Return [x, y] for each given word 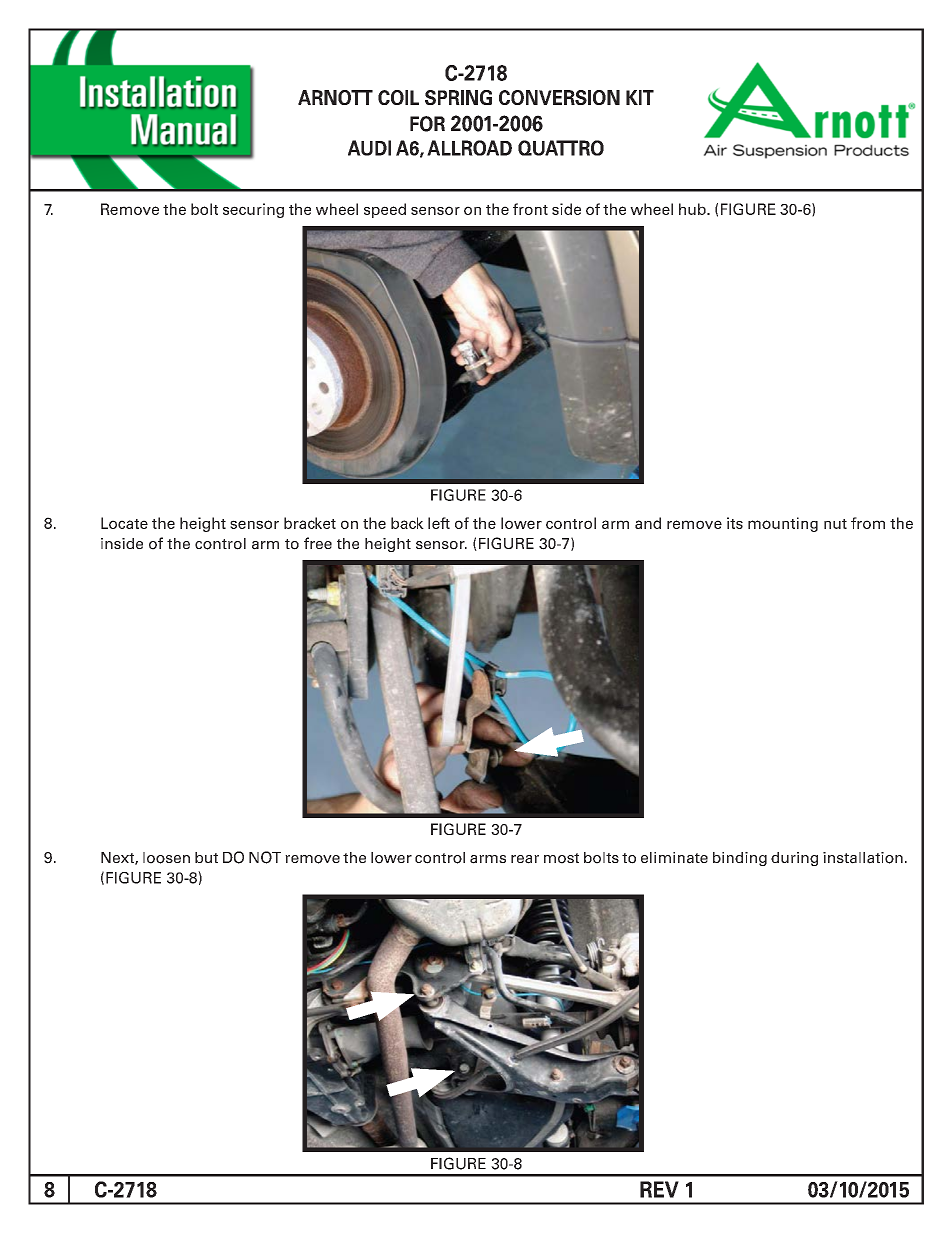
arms [488, 859]
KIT [640, 97]
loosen [166, 858]
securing [253, 210]
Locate [124, 523]
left [439, 523]
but [206, 857]
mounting [783, 524]
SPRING [458, 97]
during [794, 859]
